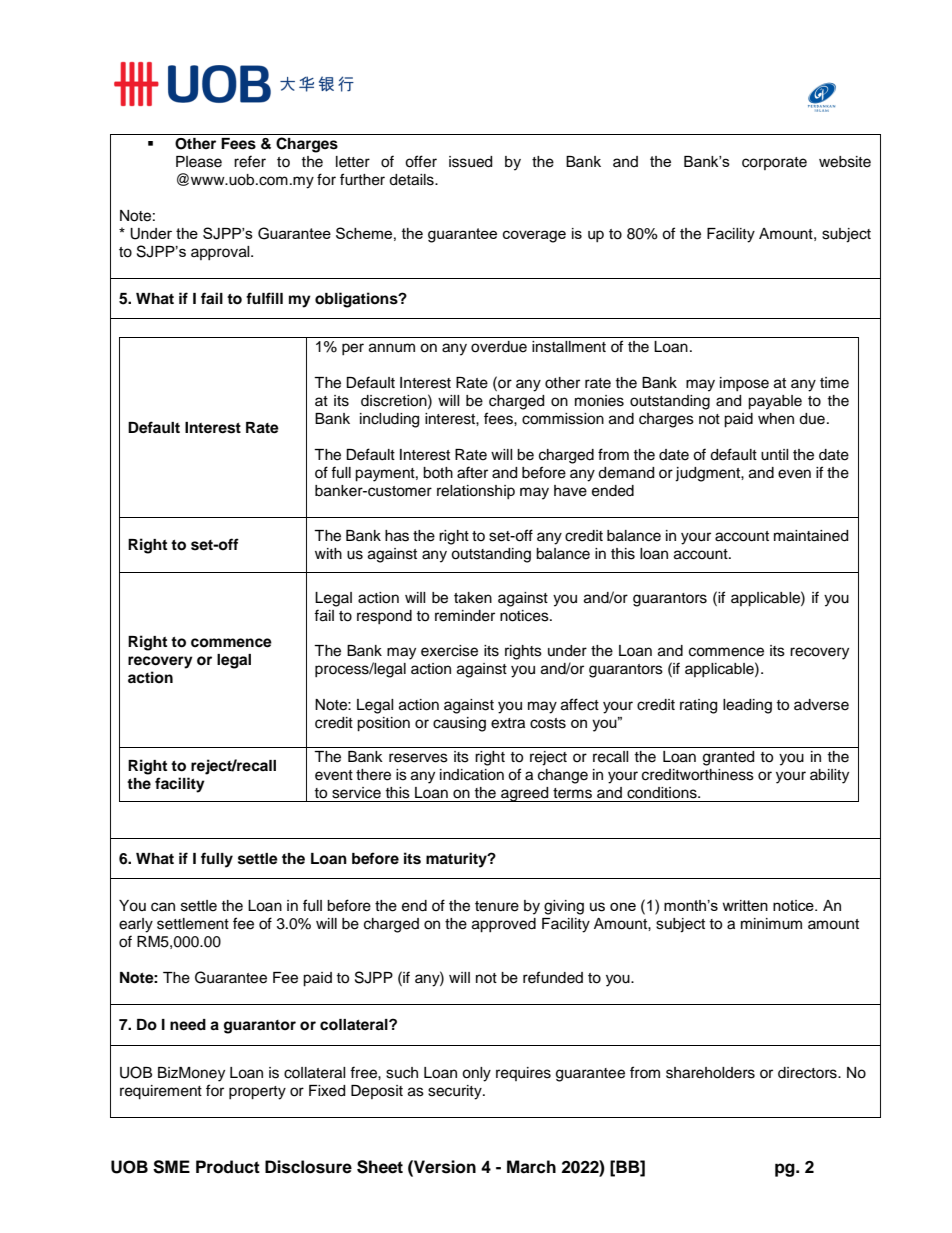  What do you see at coordinates (845, 162) in the image?
I see `website` at bounding box center [845, 162].
